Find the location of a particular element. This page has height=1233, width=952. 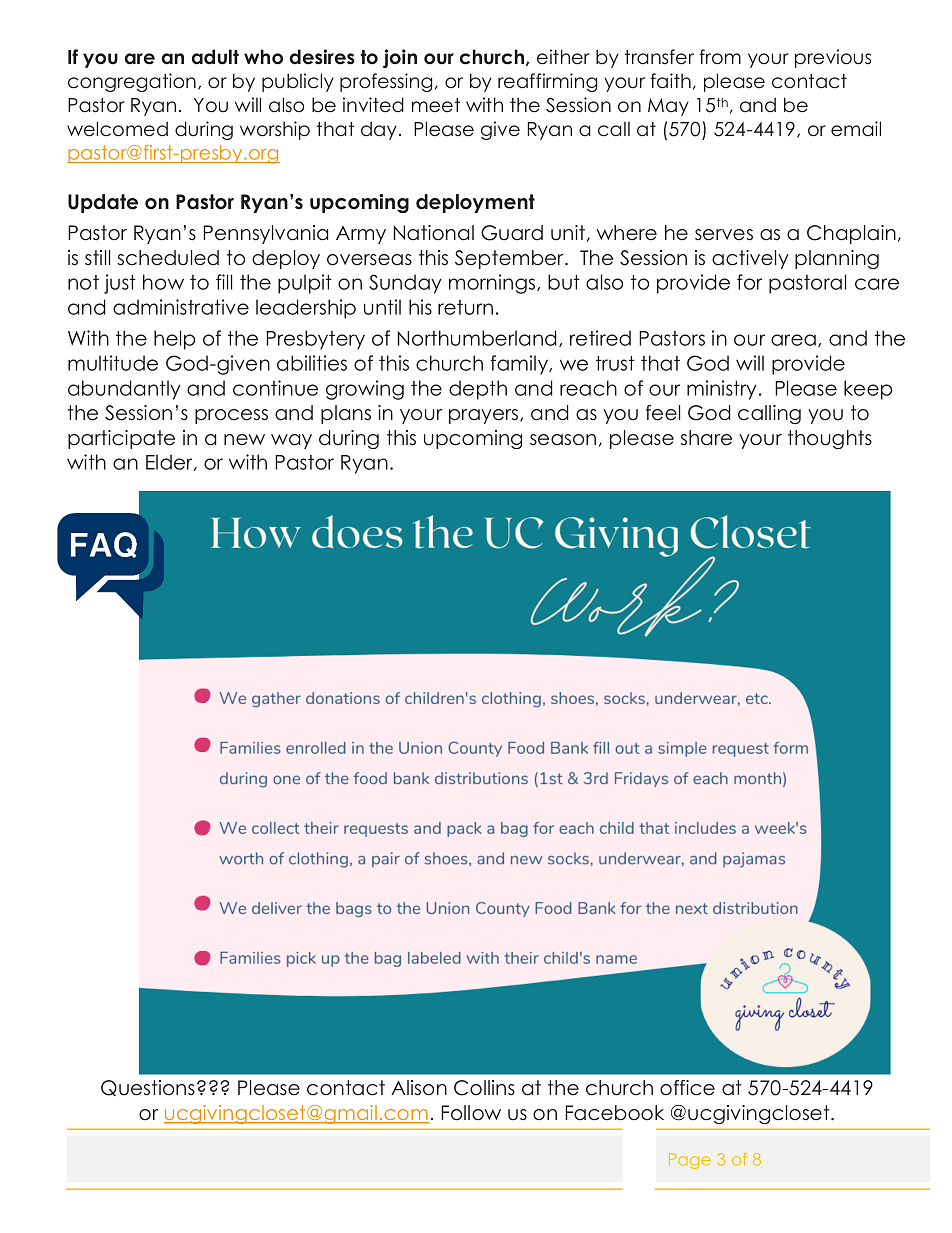

office is located at coordinates (687, 1088).
